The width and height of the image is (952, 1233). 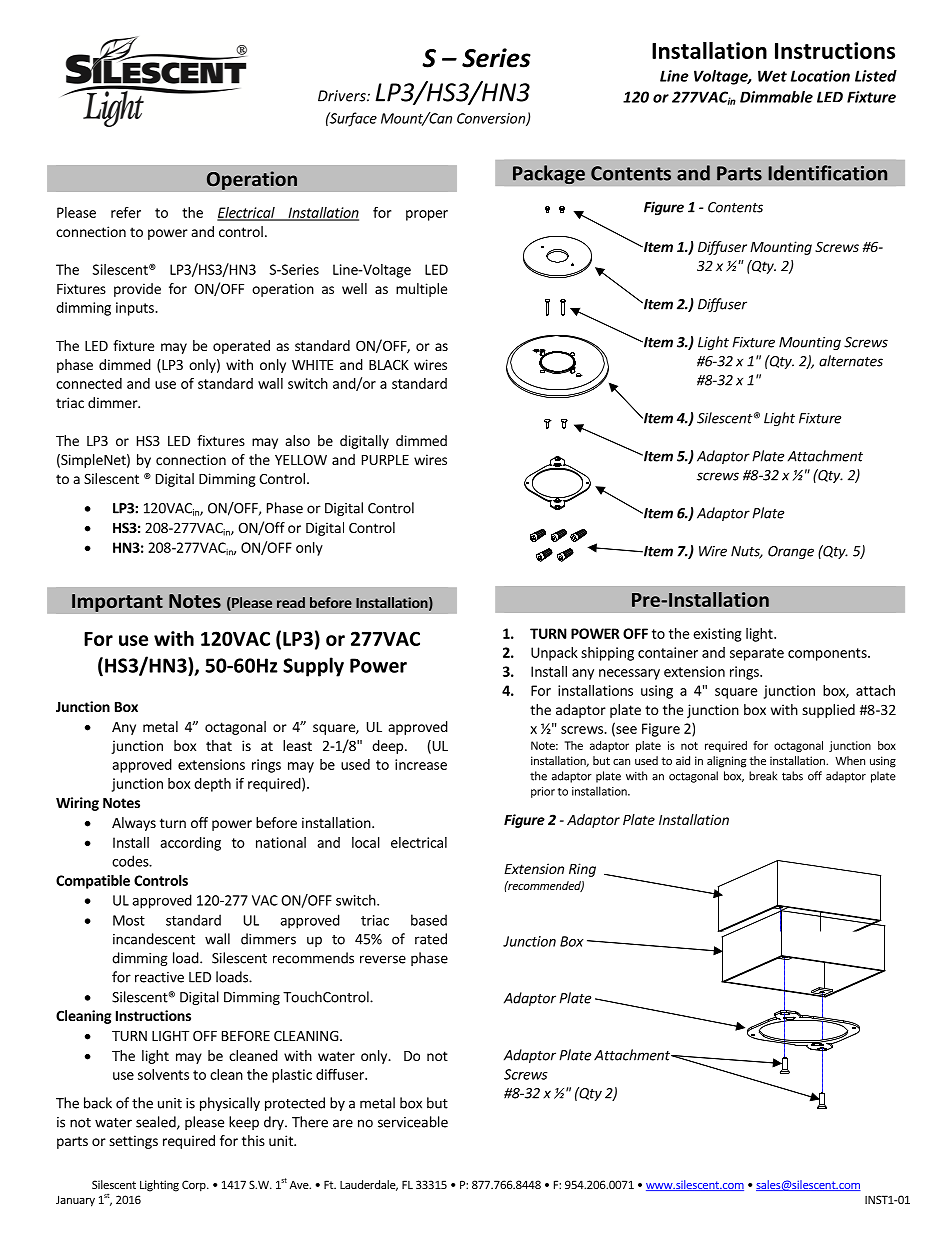 What do you see at coordinates (776, 97) in the image?
I see `Dimmable` at bounding box center [776, 97].
